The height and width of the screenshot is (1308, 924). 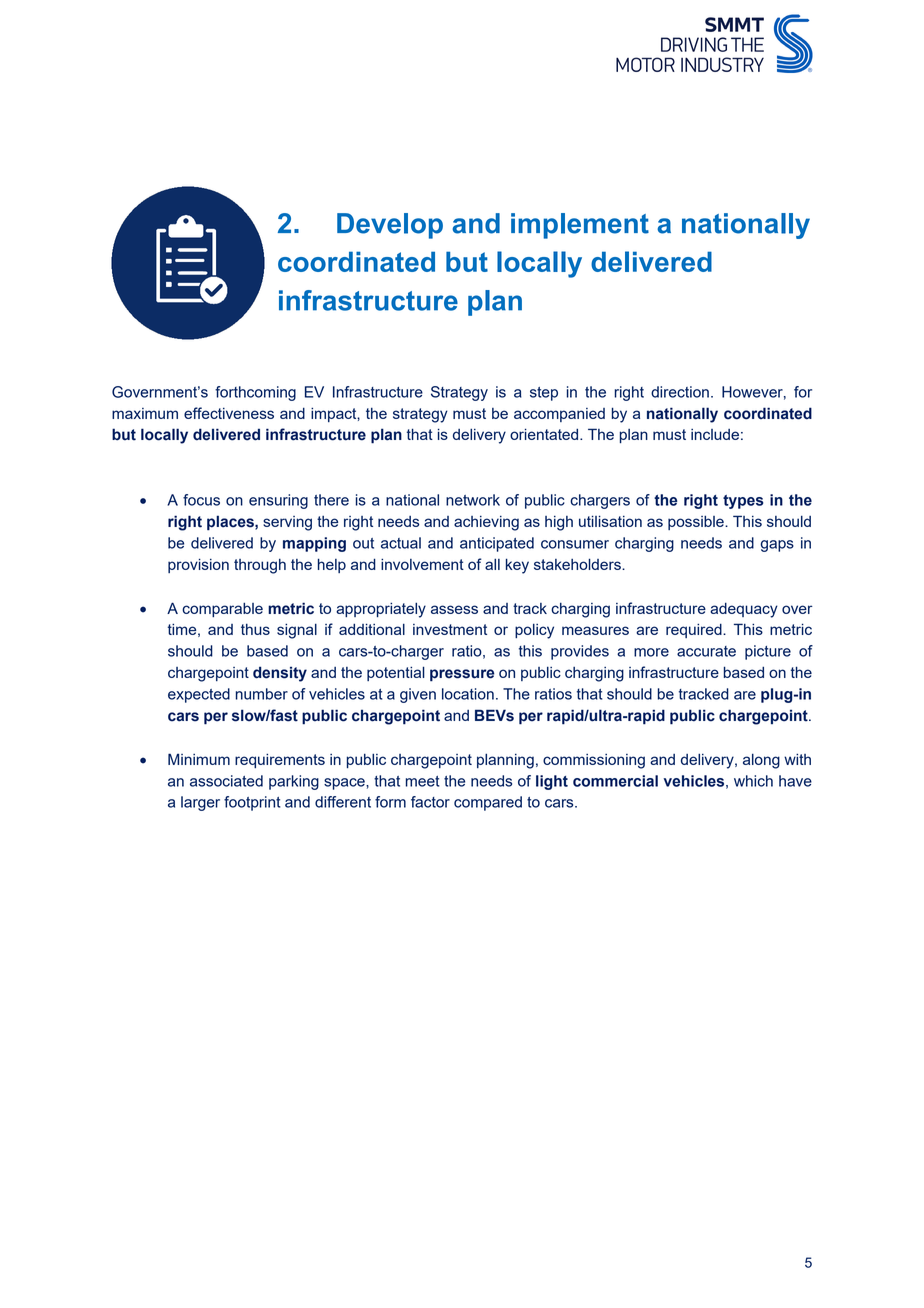 What do you see at coordinates (580, 226) in the screenshot?
I see `implement` at bounding box center [580, 226].
